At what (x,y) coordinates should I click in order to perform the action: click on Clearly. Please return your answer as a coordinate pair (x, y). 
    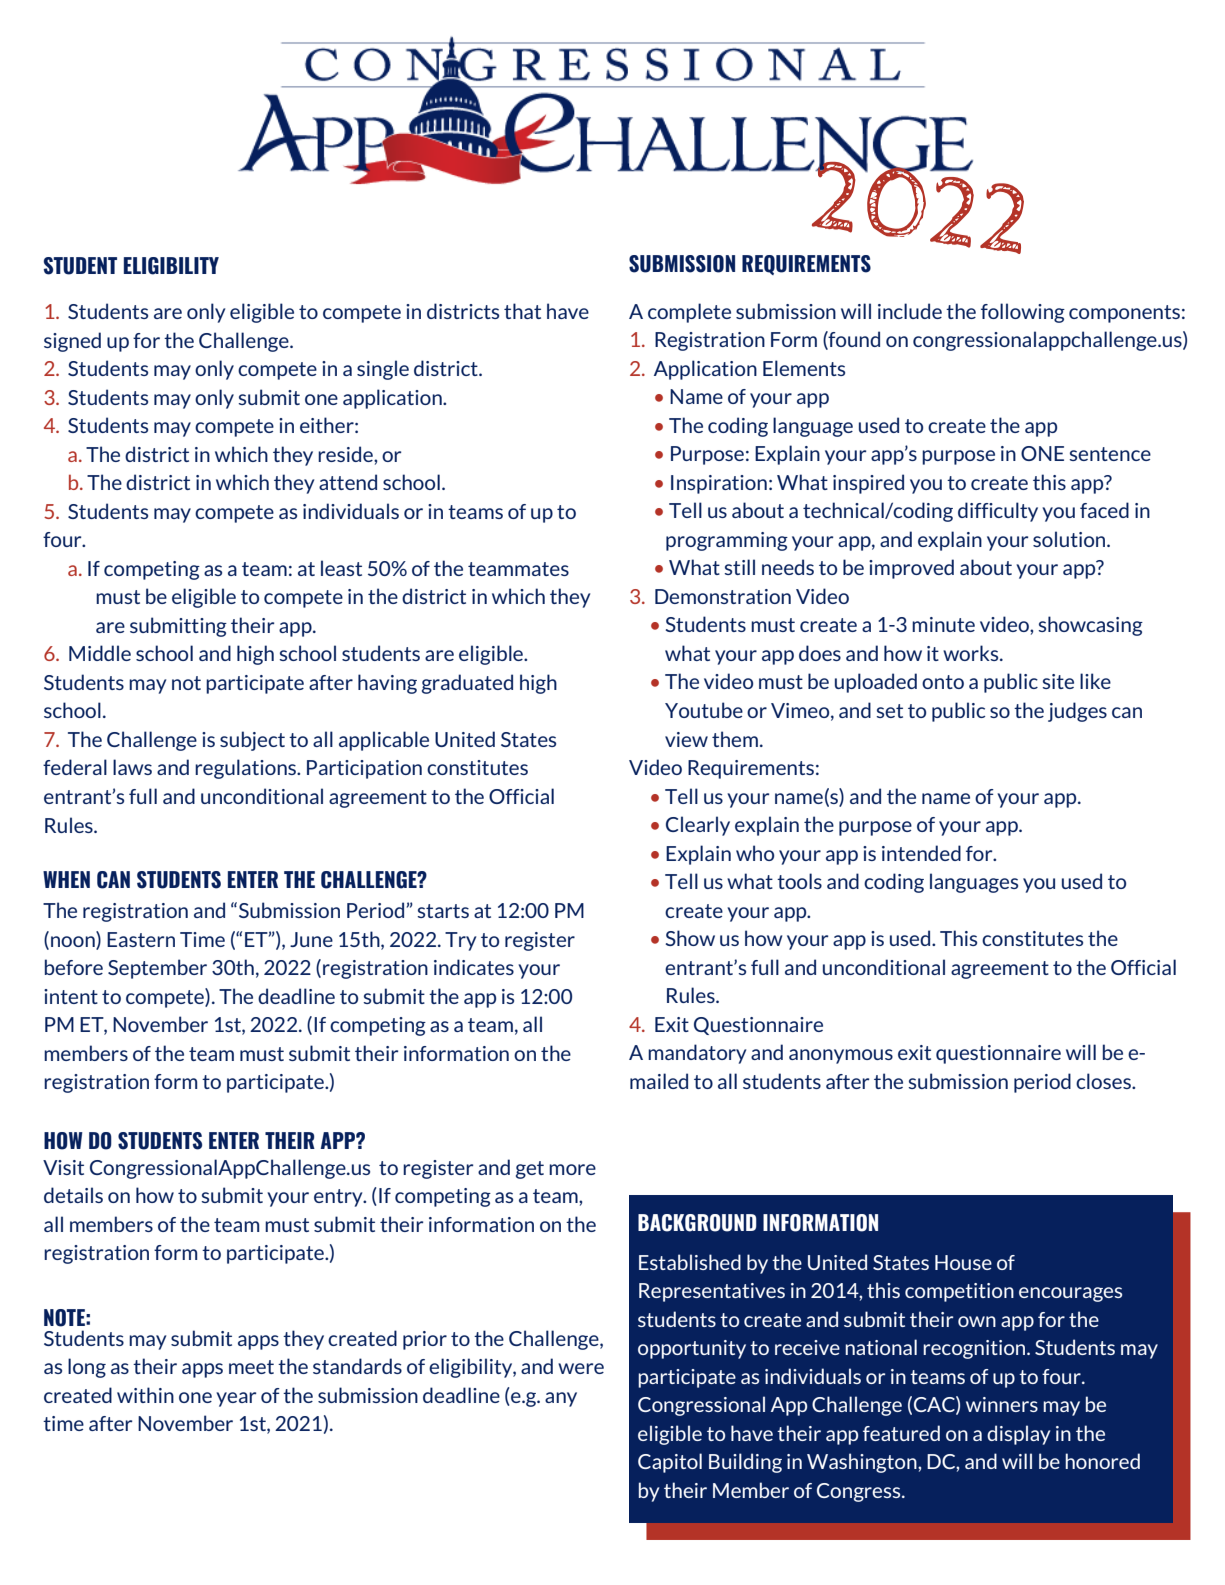
    Looking at the image, I should click on (698, 826).
